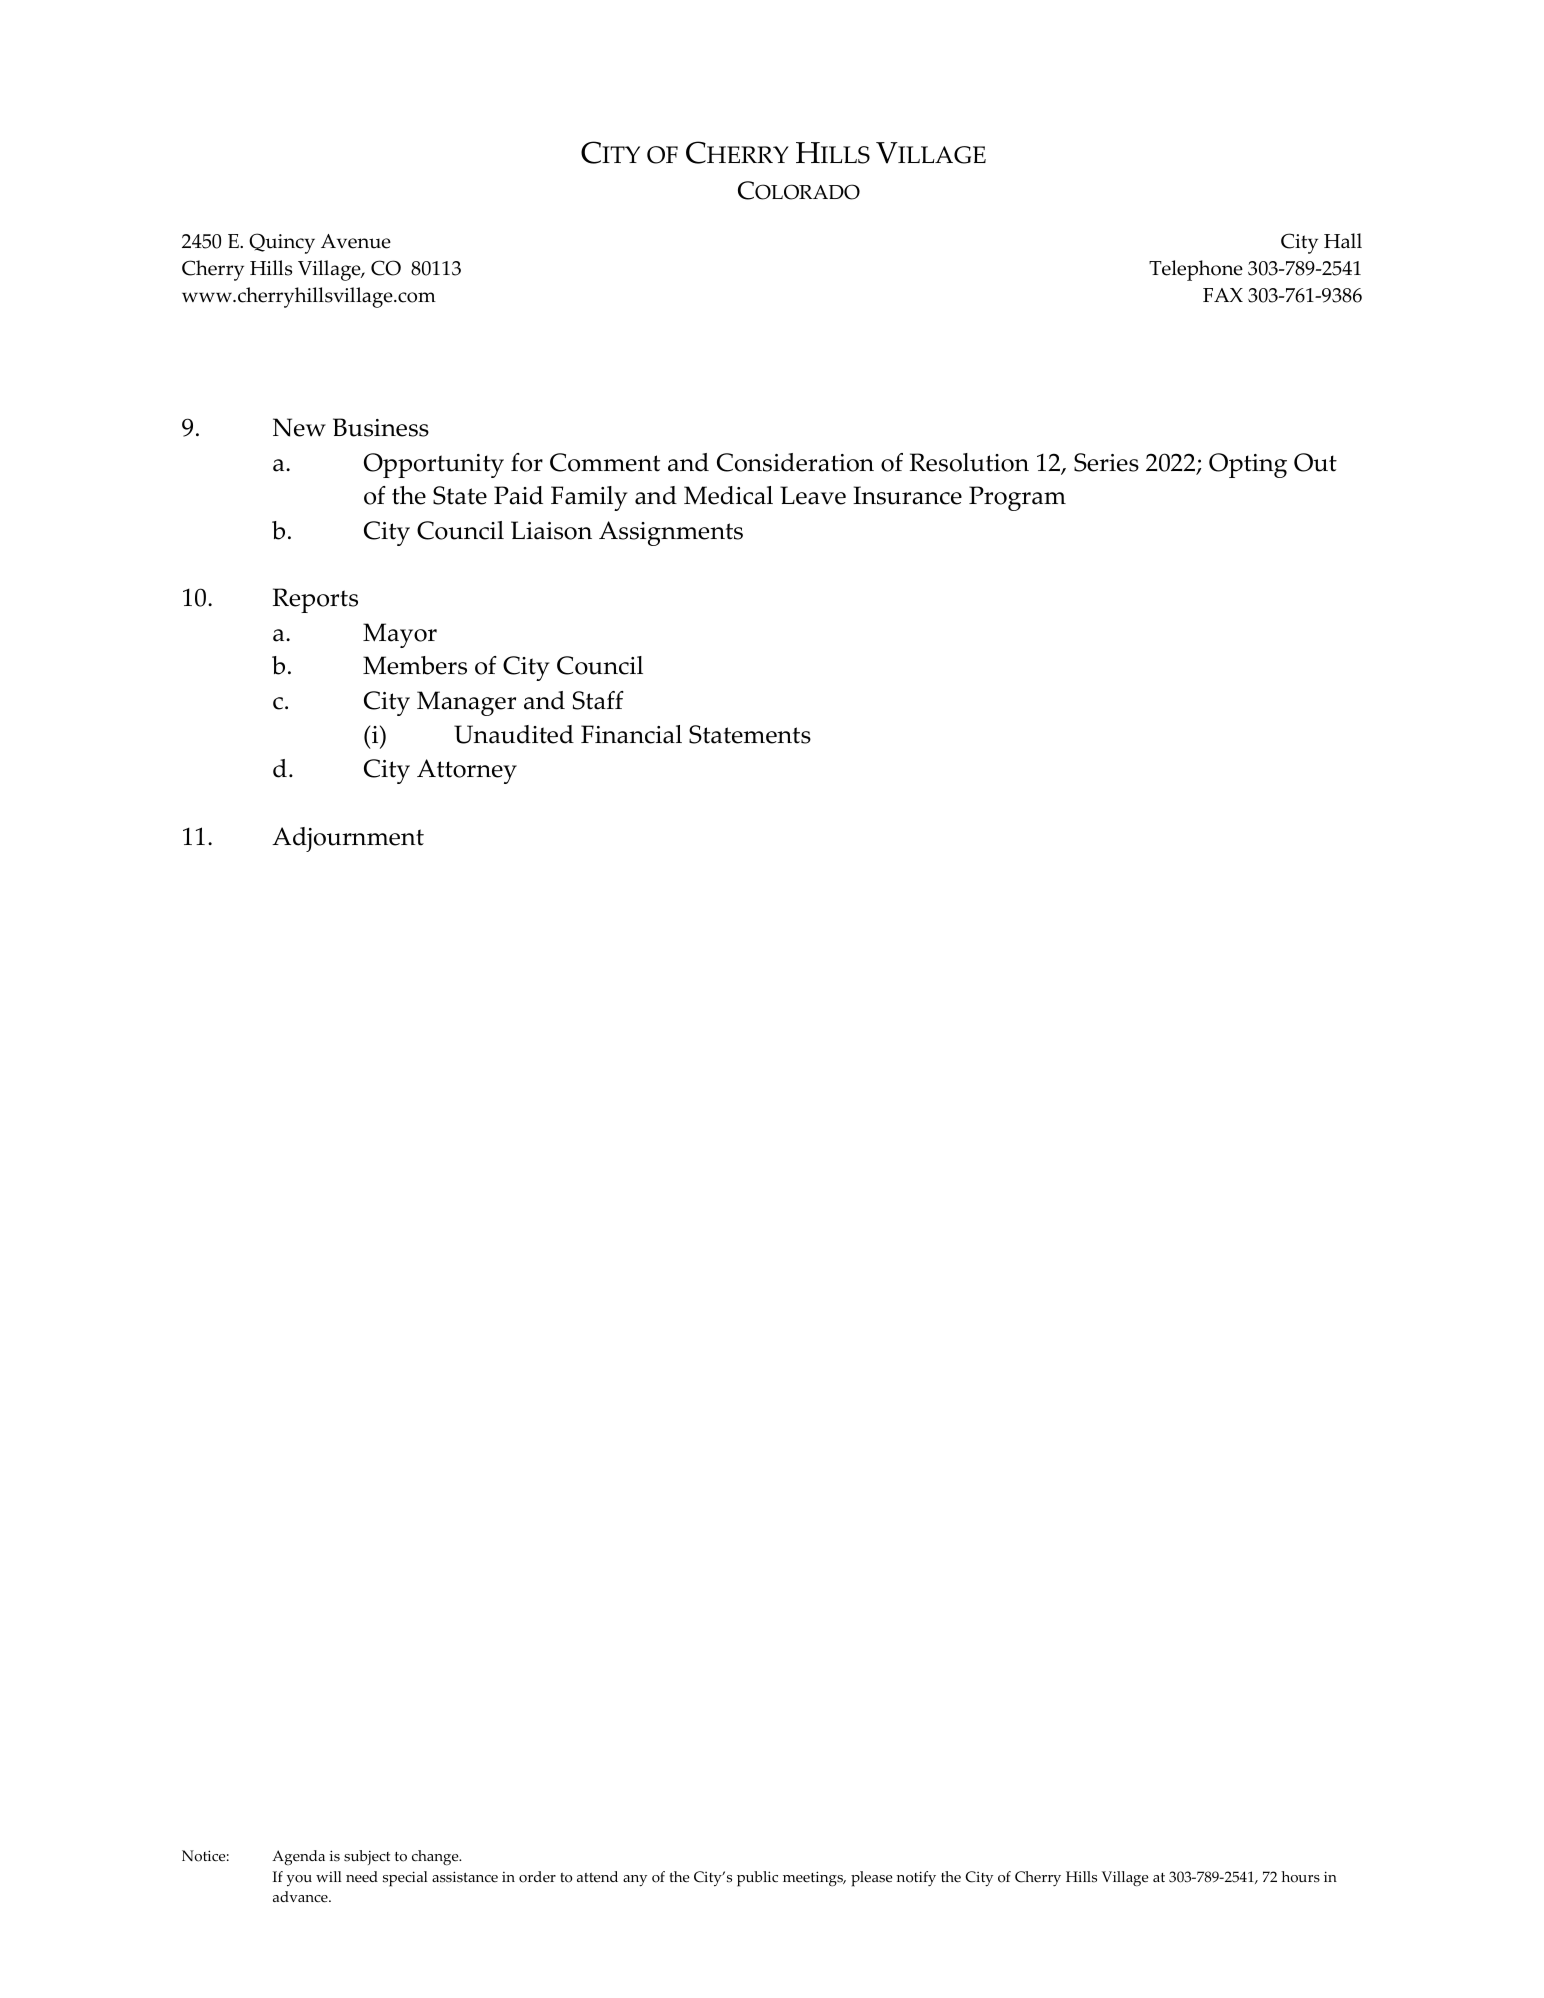 The image size is (1544, 1998). I want to click on FAX, so click(1223, 295).
